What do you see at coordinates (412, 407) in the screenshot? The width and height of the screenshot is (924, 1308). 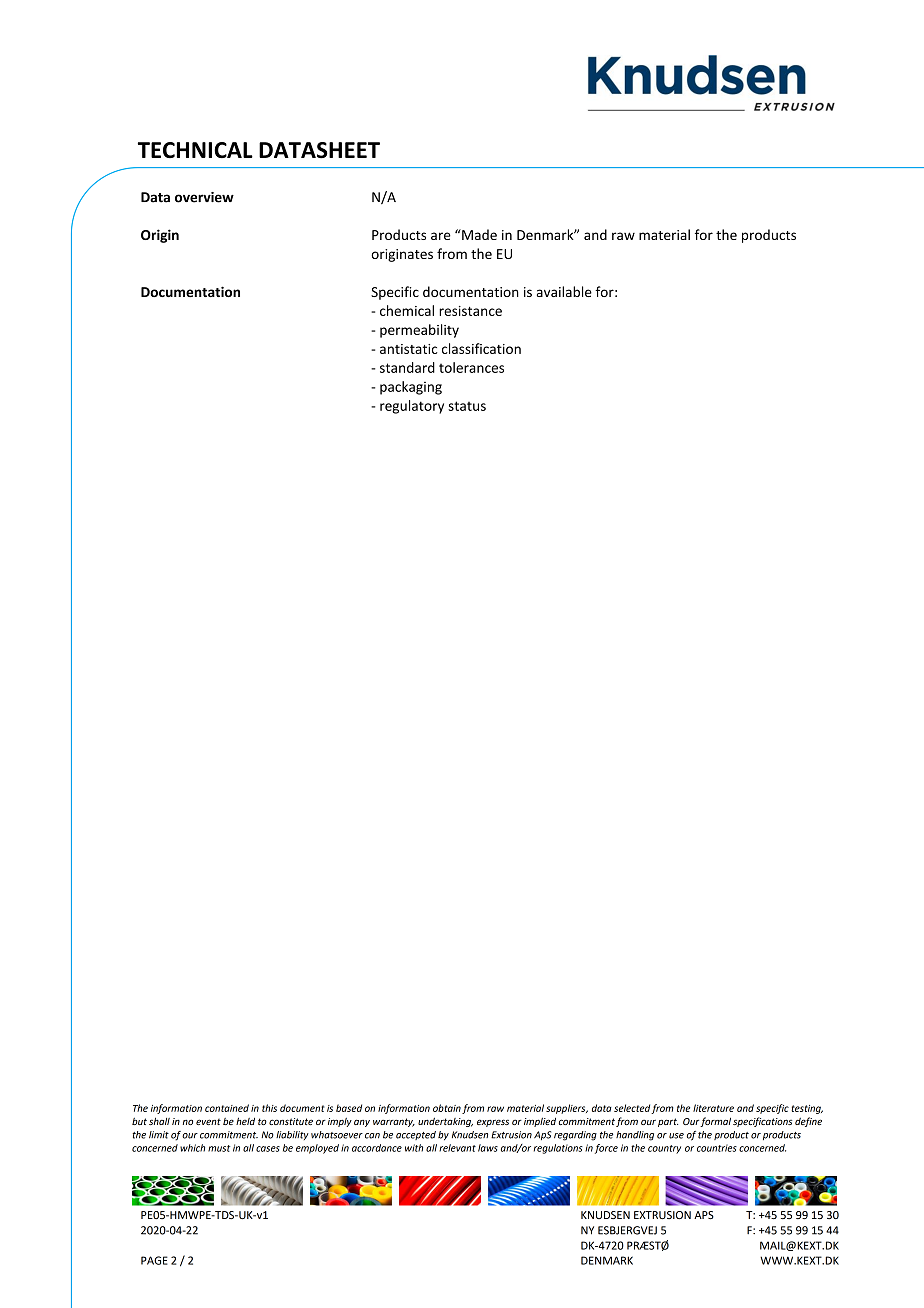 I see `regulatory` at bounding box center [412, 407].
